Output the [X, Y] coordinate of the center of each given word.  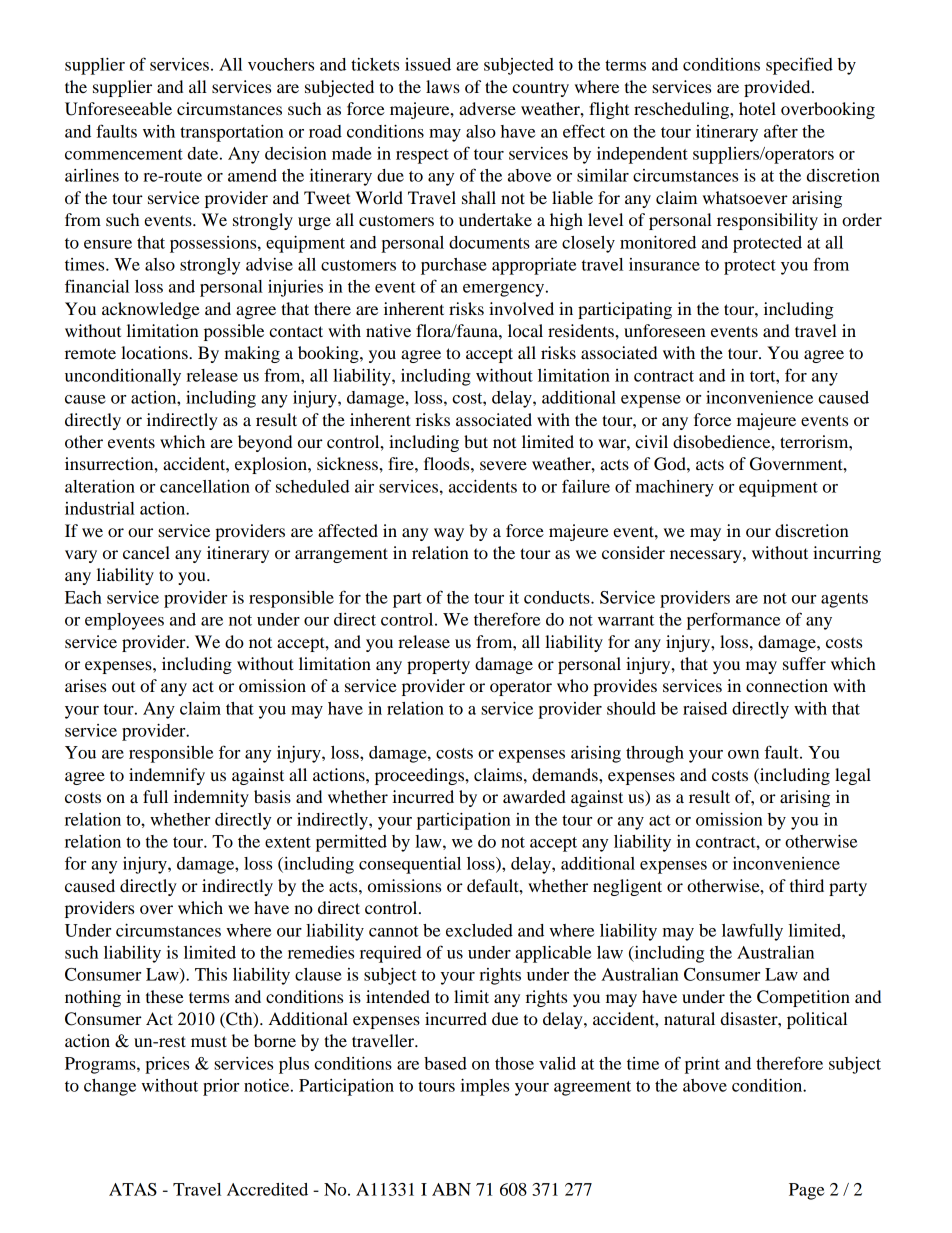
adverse [487, 108]
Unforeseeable [118, 109]
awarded [534, 796]
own [743, 754]
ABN [451, 1189]
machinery [675, 488]
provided [778, 88]
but [476, 441]
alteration [100, 486]
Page [806, 1191]
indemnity [211, 798]
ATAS [133, 1189]
